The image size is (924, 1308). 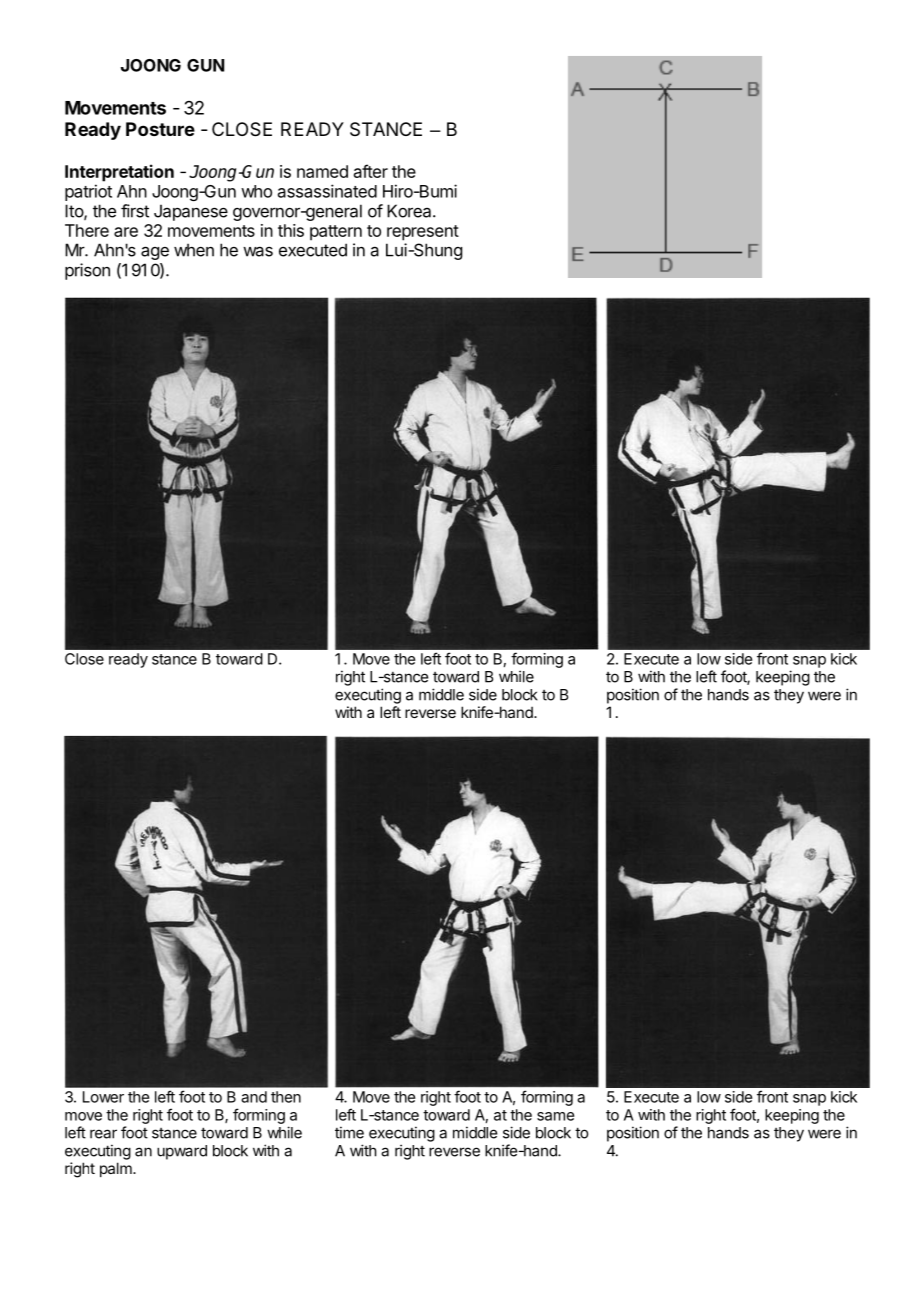 I want to click on represent, so click(x=423, y=233).
